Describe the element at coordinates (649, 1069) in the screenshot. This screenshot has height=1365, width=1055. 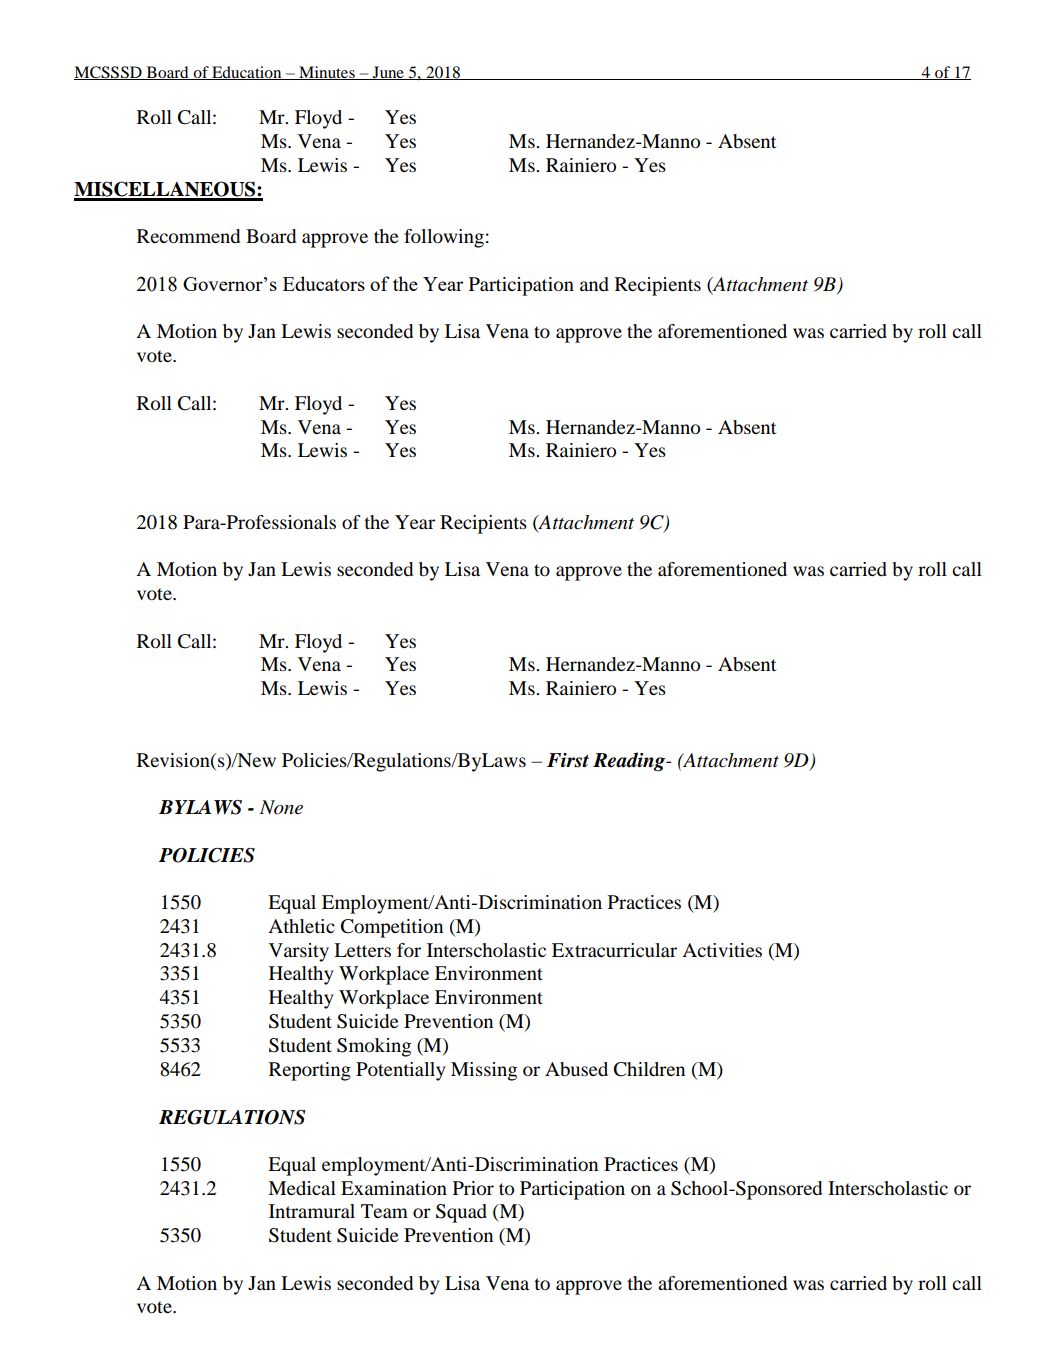
I see `Children` at that location.
